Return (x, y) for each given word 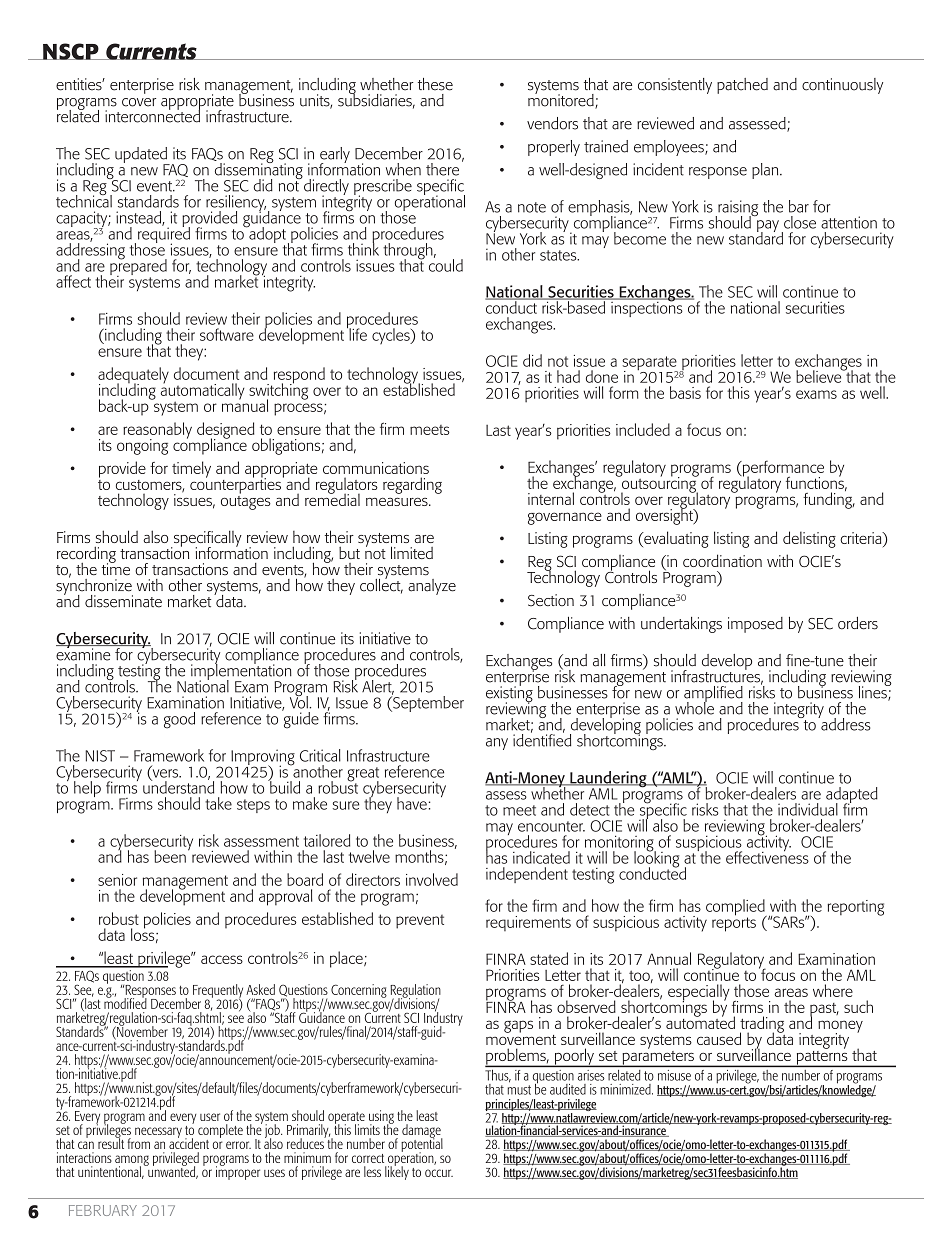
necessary (158, 1132)
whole (694, 707)
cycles (392, 336)
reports (734, 923)
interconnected (152, 115)
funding (829, 499)
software (227, 334)
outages (246, 501)
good (179, 720)
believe (820, 375)
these (435, 84)
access (222, 959)
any (497, 744)
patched (742, 86)
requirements (528, 923)
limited (412, 552)
